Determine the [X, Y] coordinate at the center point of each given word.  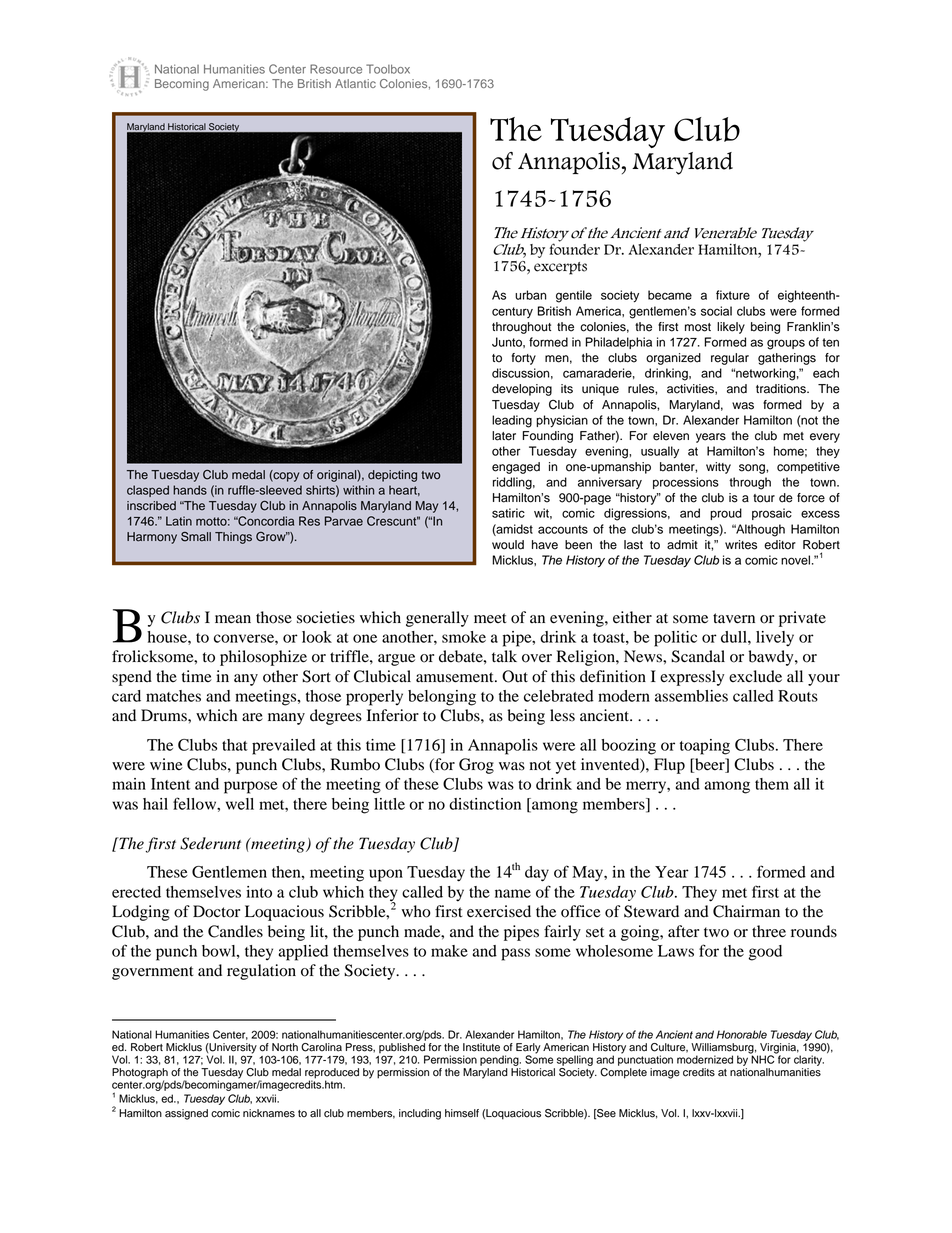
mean [233, 619]
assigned [186, 1114]
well [240, 804]
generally [437, 619]
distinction [485, 804]
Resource [336, 69]
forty [524, 359]
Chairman [746, 911]
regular [730, 359]
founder [574, 249]
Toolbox [388, 69]
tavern [734, 618]
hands [190, 490]
